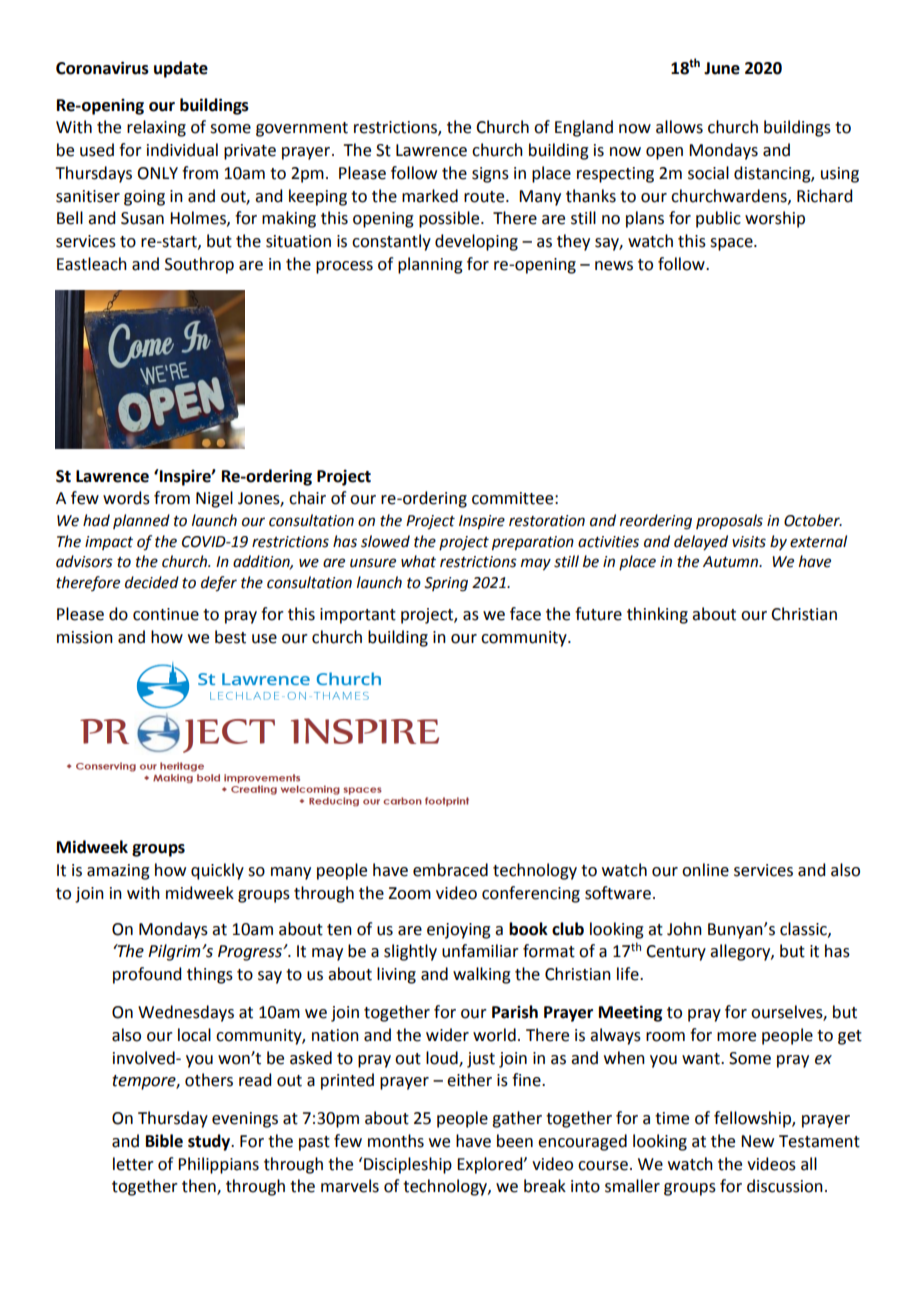 This page has height=1308, width=924. Describe the element at coordinates (490, 175) in the page. I see `signs` at that location.
